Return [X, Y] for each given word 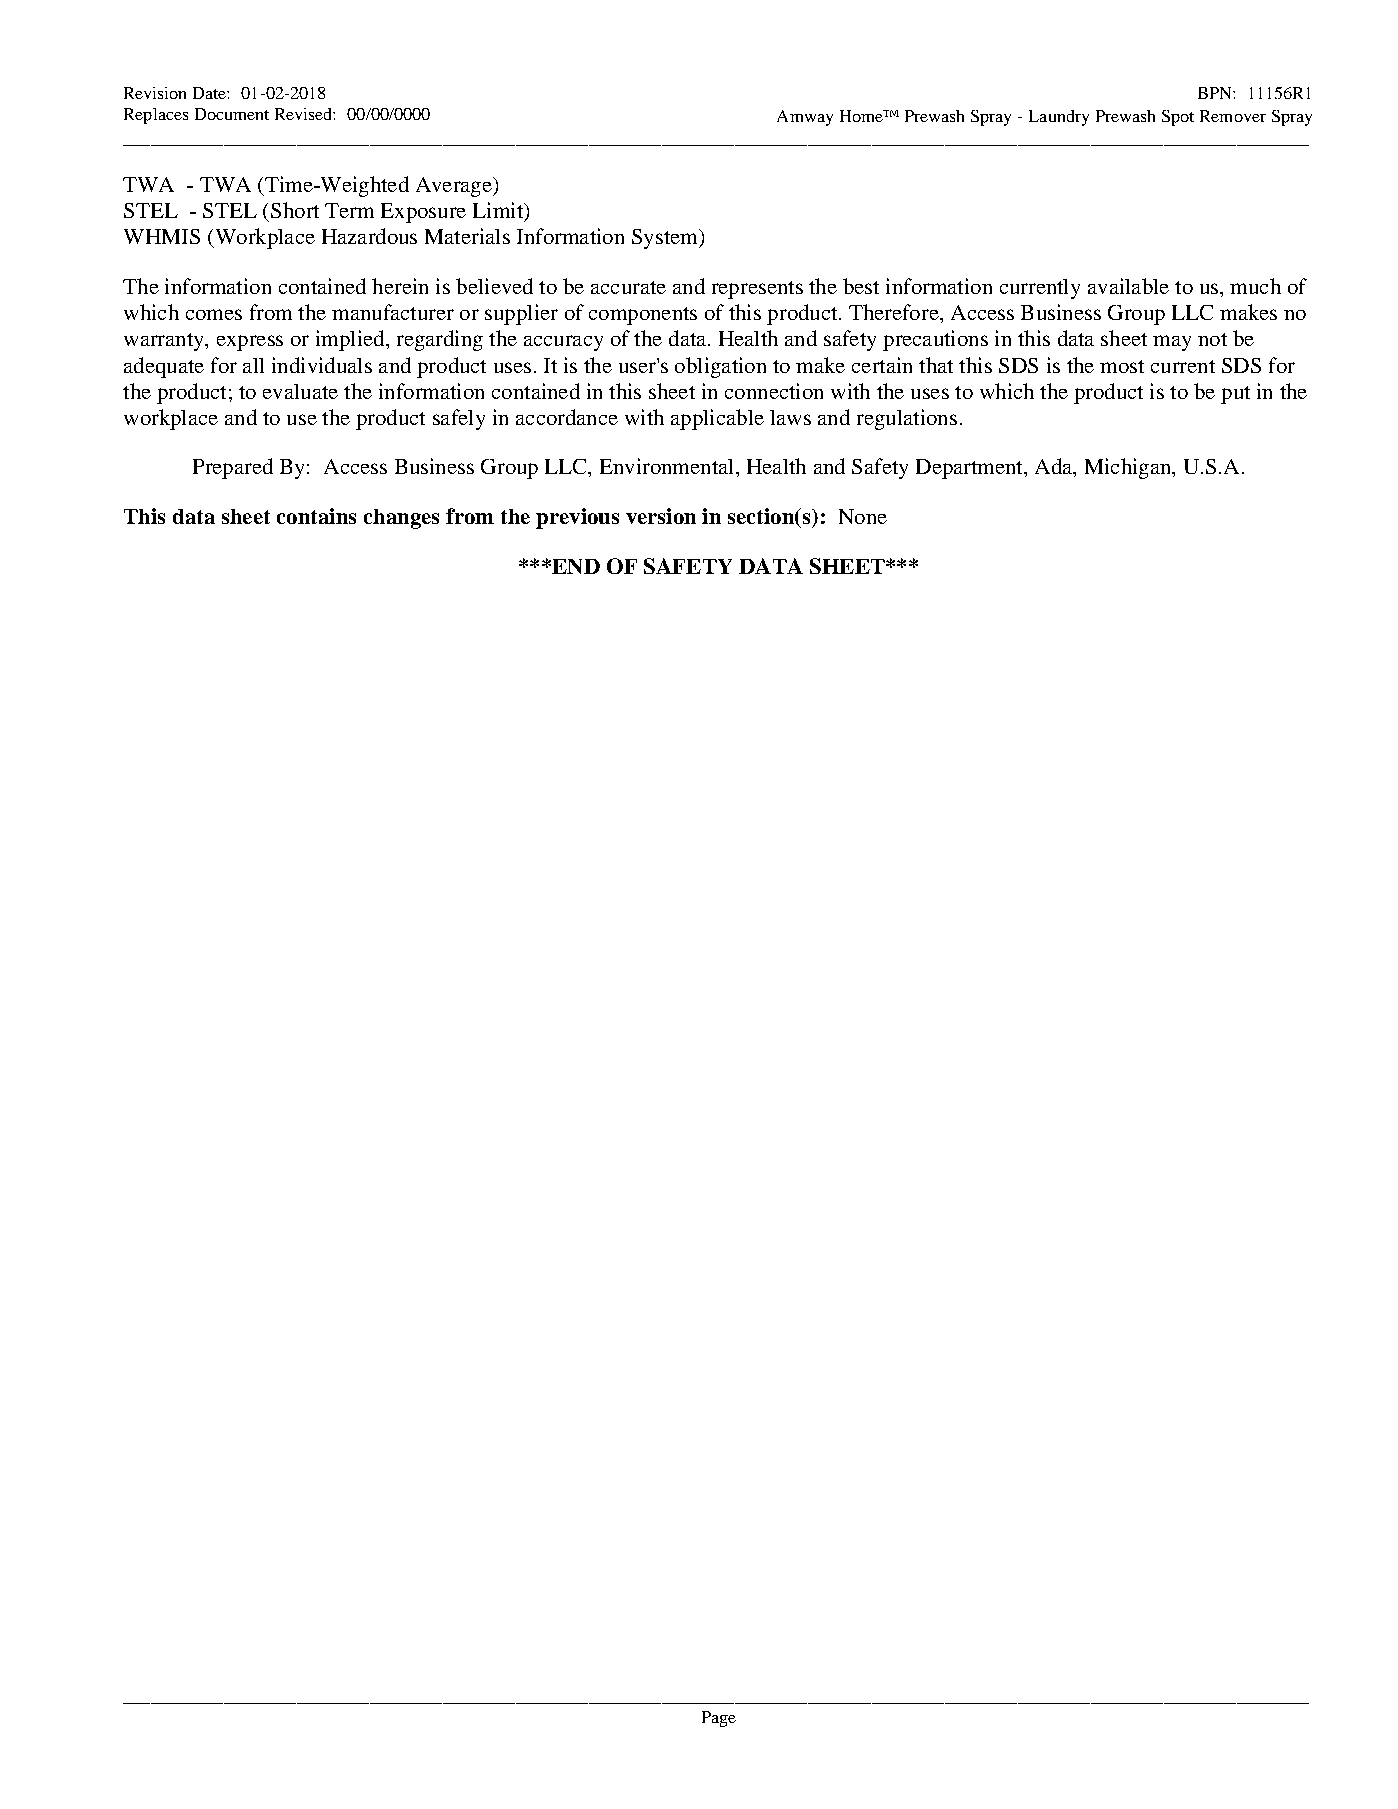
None [863, 516]
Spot [1178, 118]
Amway [805, 118]
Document [232, 114]
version [661, 516]
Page [719, 1719]
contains [316, 516]
